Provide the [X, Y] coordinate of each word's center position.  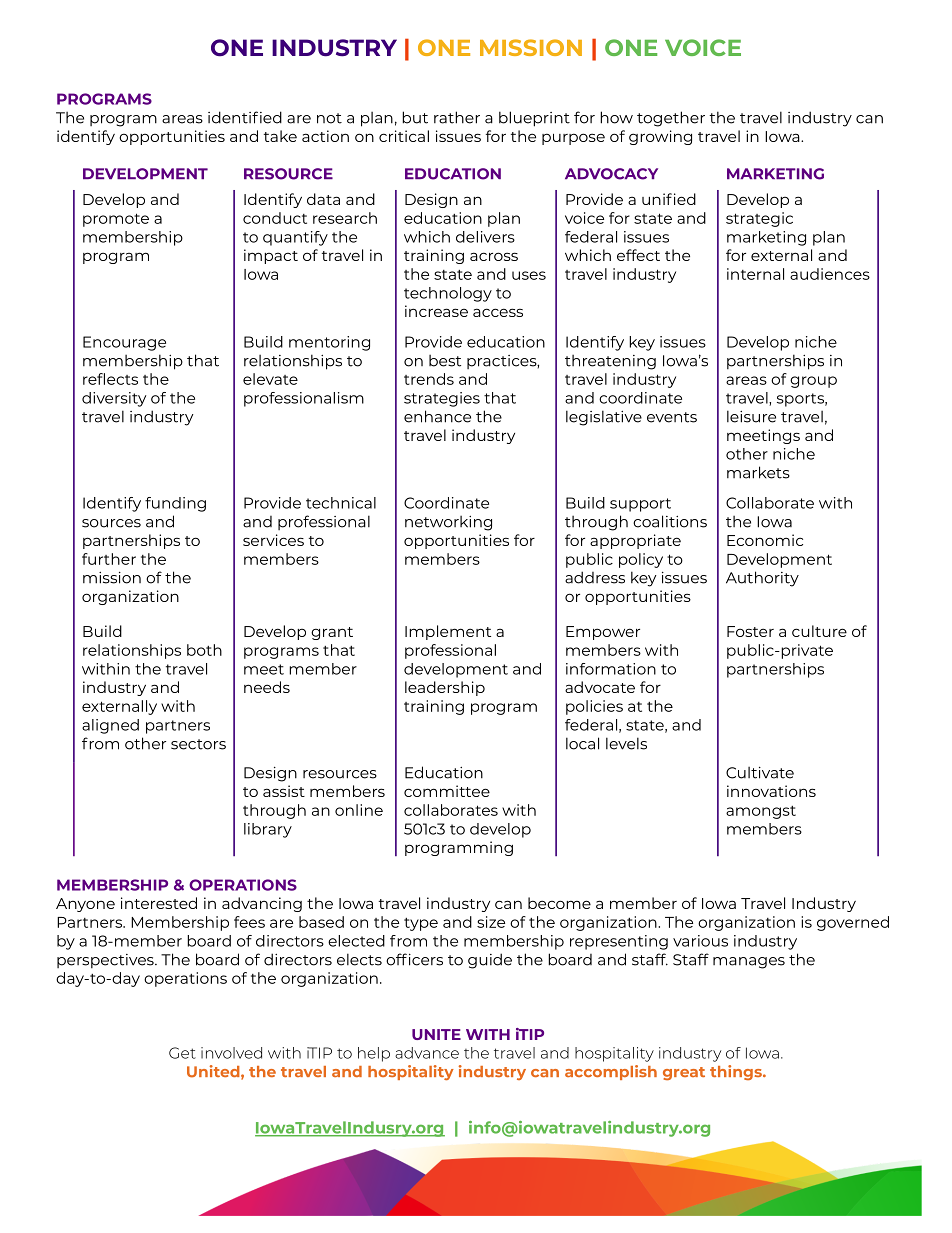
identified [245, 117]
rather [457, 117]
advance [427, 1053]
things [737, 1072]
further [109, 559]
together [671, 119]
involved [231, 1053]
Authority [762, 579]
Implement [448, 632]
